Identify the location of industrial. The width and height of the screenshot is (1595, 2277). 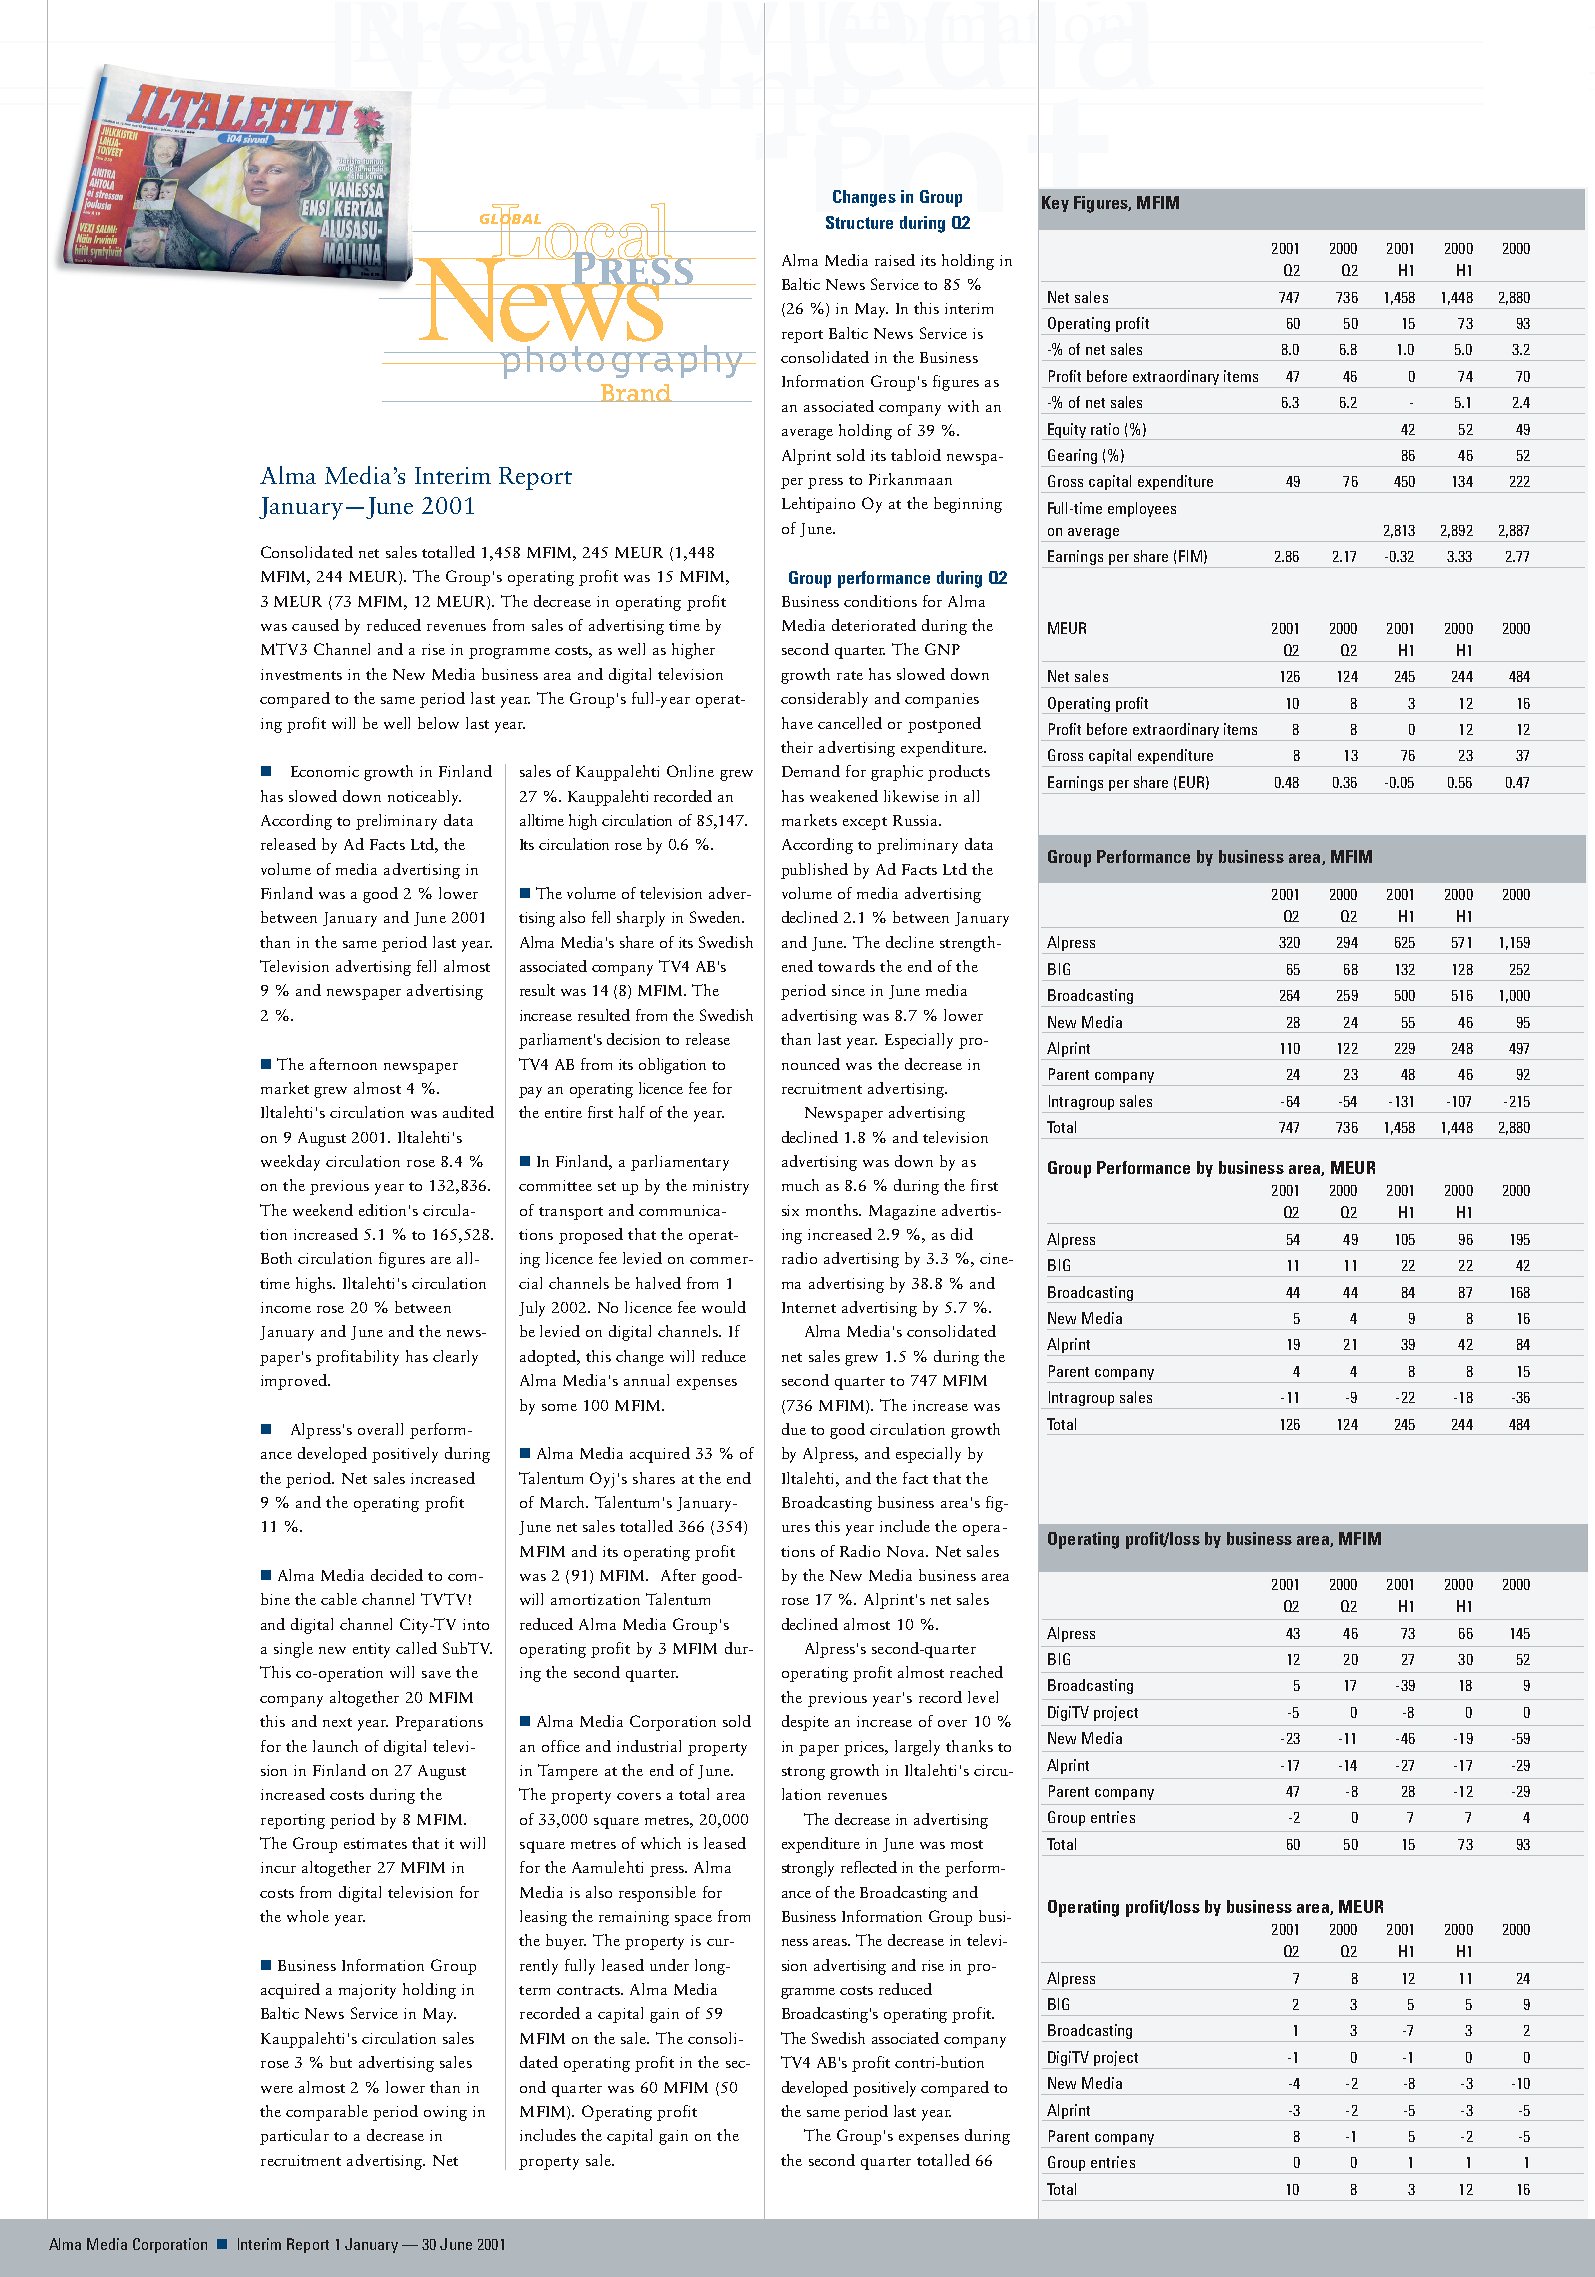
(649, 1746).
